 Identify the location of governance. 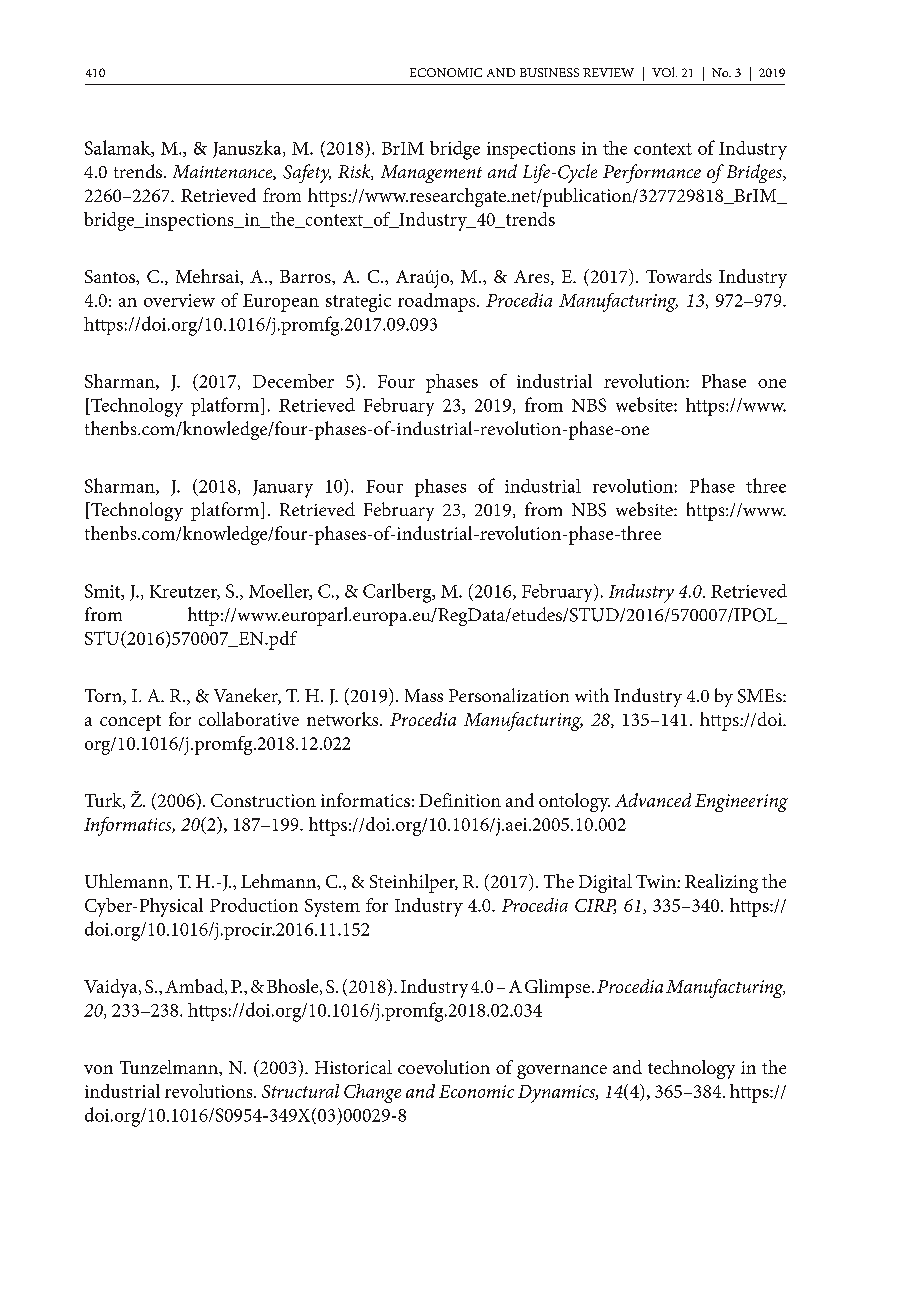
(562, 1072).
